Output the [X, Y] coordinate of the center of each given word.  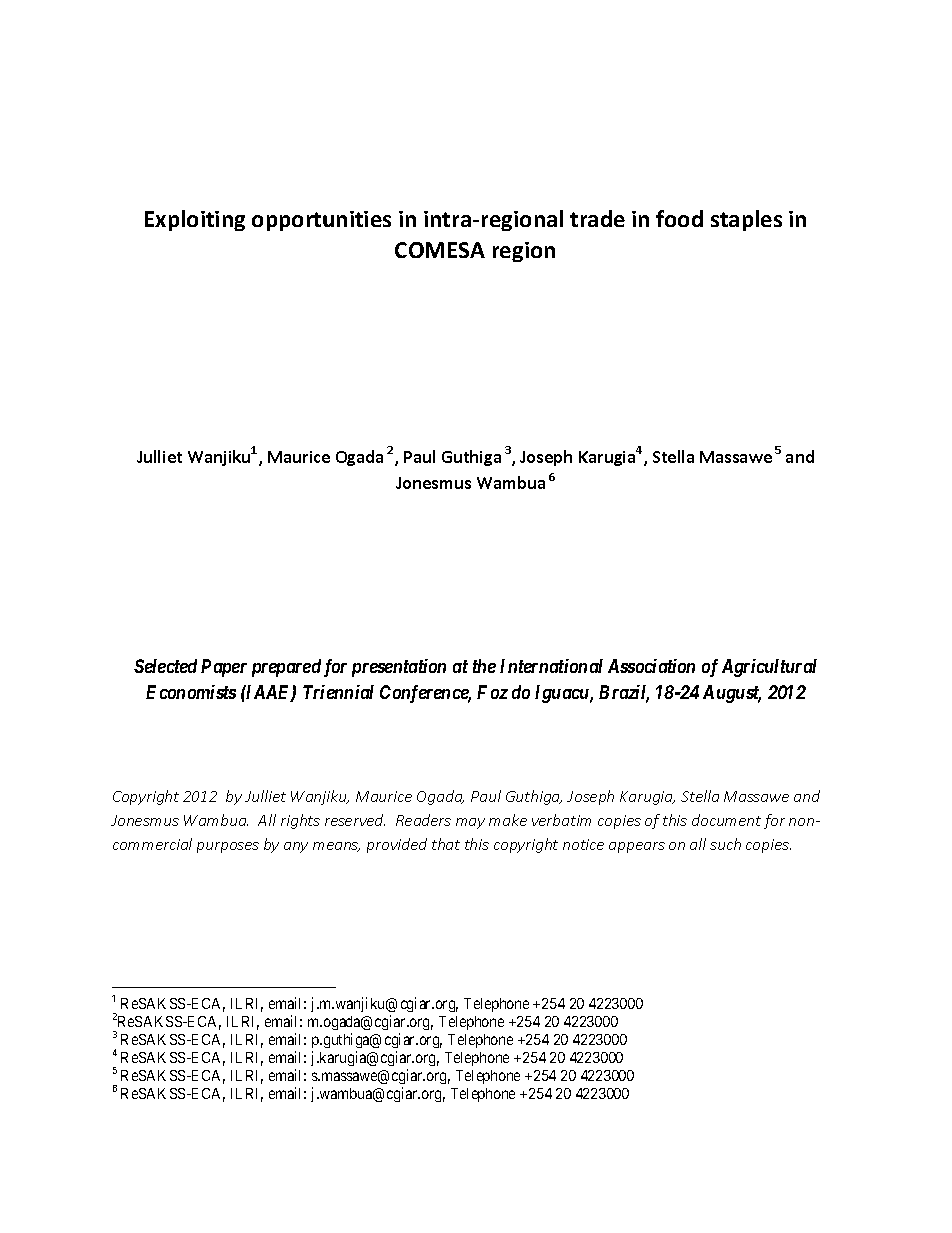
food [679, 218]
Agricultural [769, 668]
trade [597, 218]
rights [300, 821]
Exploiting [195, 220]
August [732, 694]
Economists [191, 692]
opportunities [321, 221]
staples [746, 220]
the [484, 666]
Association [651, 666]
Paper [224, 668]
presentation [399, 668]
